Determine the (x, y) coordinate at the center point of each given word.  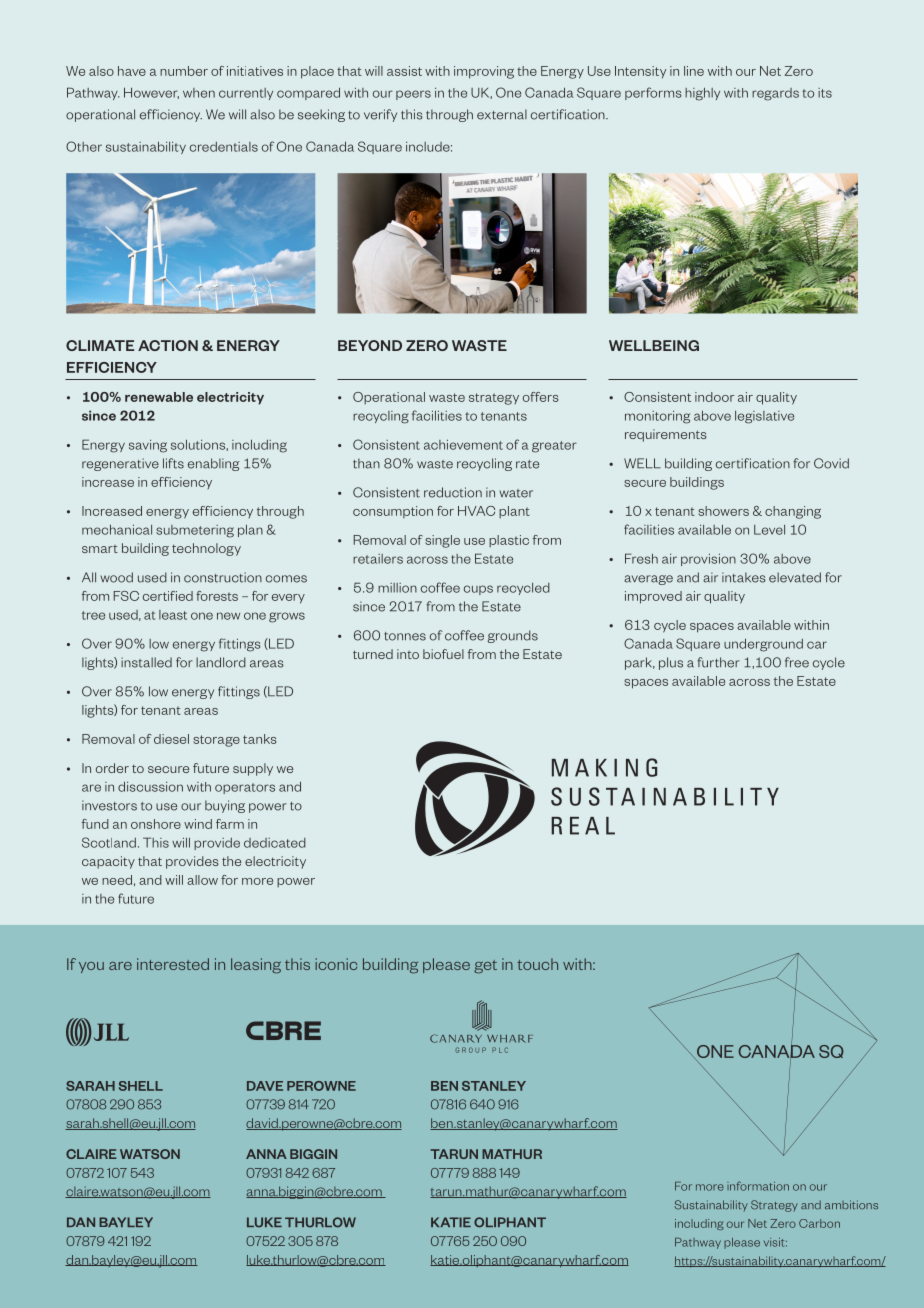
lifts (173, 463)
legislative (764, 417)
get (485, 967)
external (502, 114)
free (797, 662)
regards (775, 94)
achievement (463, 444)
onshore (156, 824)
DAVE (265, 1086)
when (199, 93)
